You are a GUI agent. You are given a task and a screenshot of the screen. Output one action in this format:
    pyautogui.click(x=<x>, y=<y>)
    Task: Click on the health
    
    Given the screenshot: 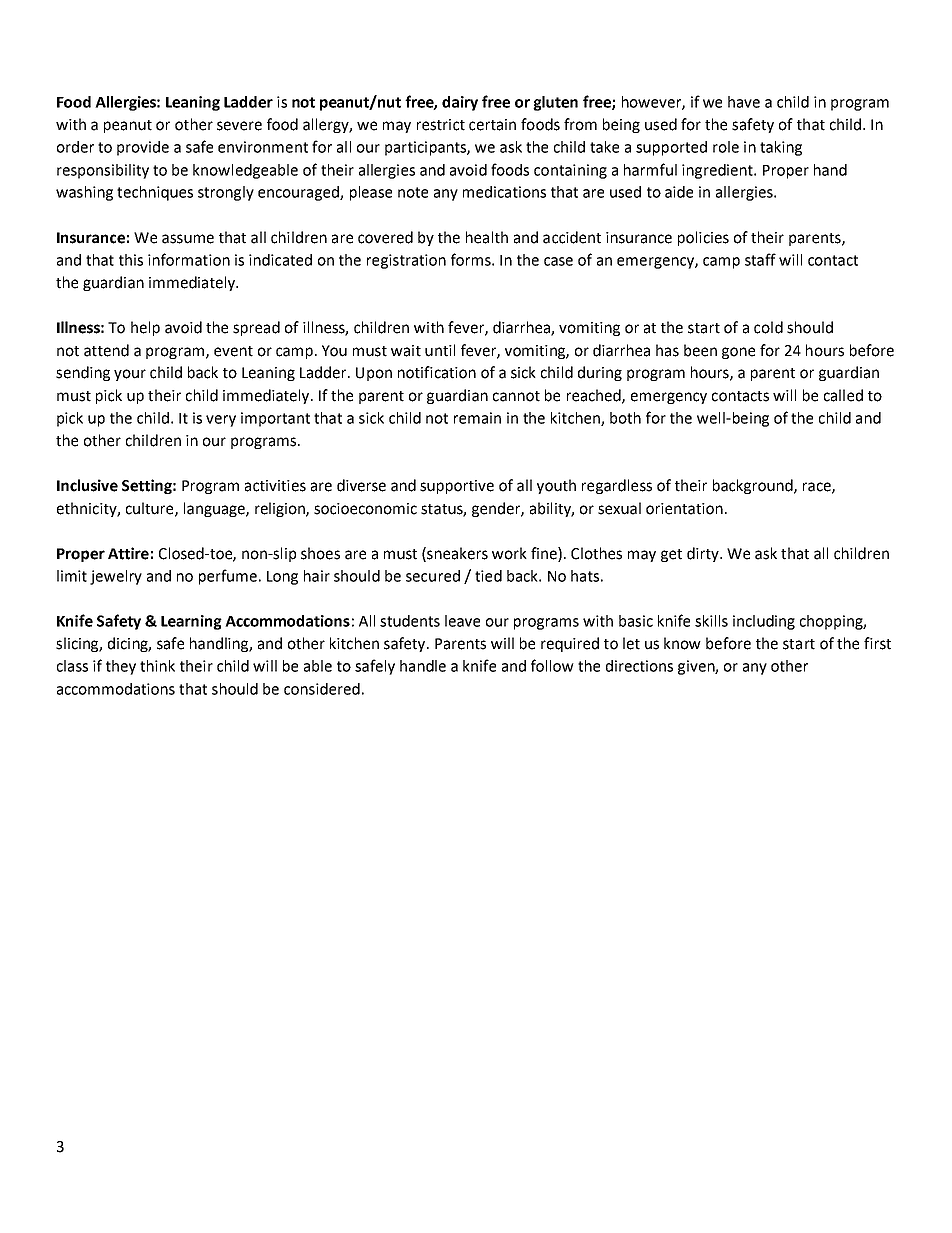 What is the action you would take?
    pyautogui.click(x=487, y=237)
